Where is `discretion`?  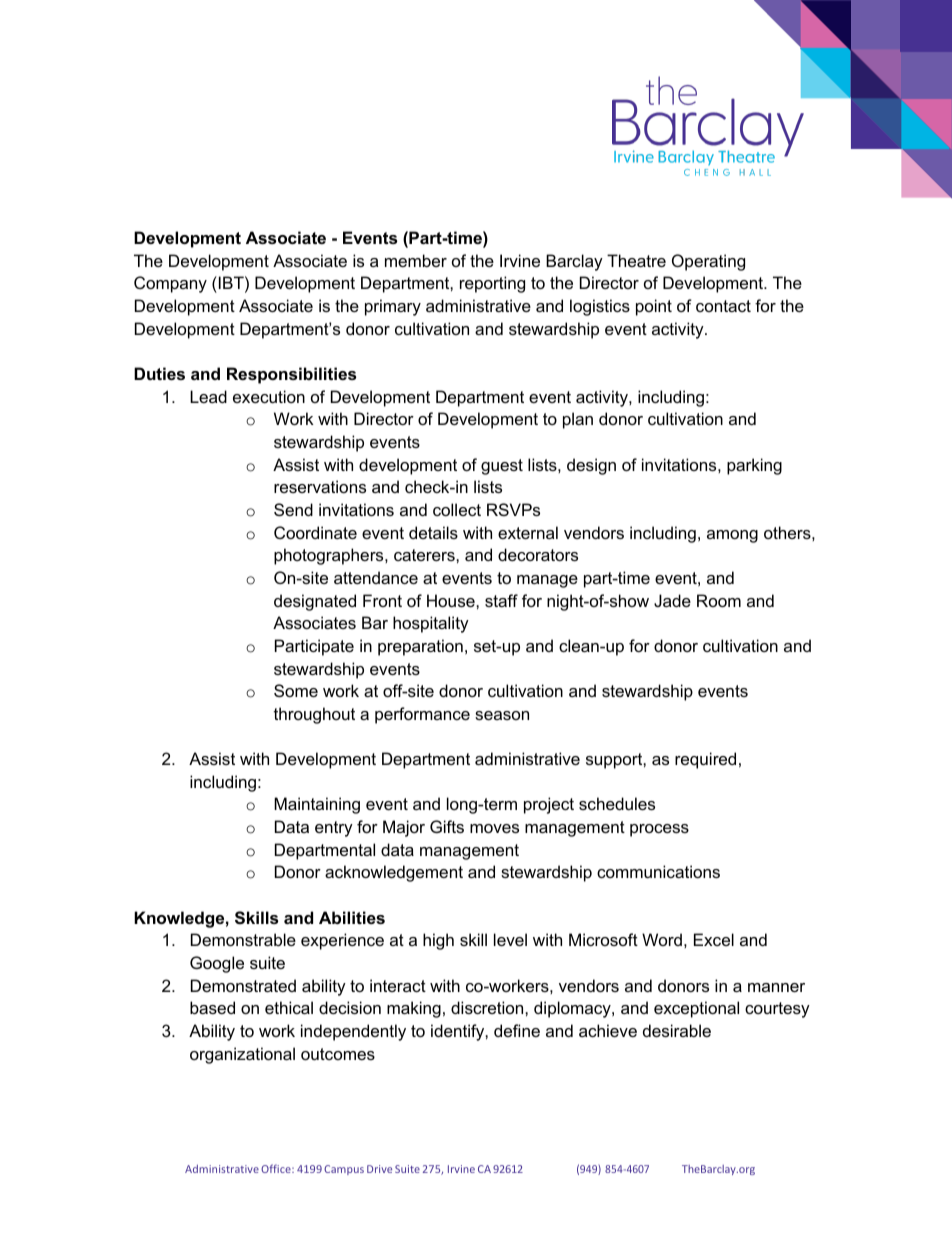
discretion is located at coordinates (488, 1007).
